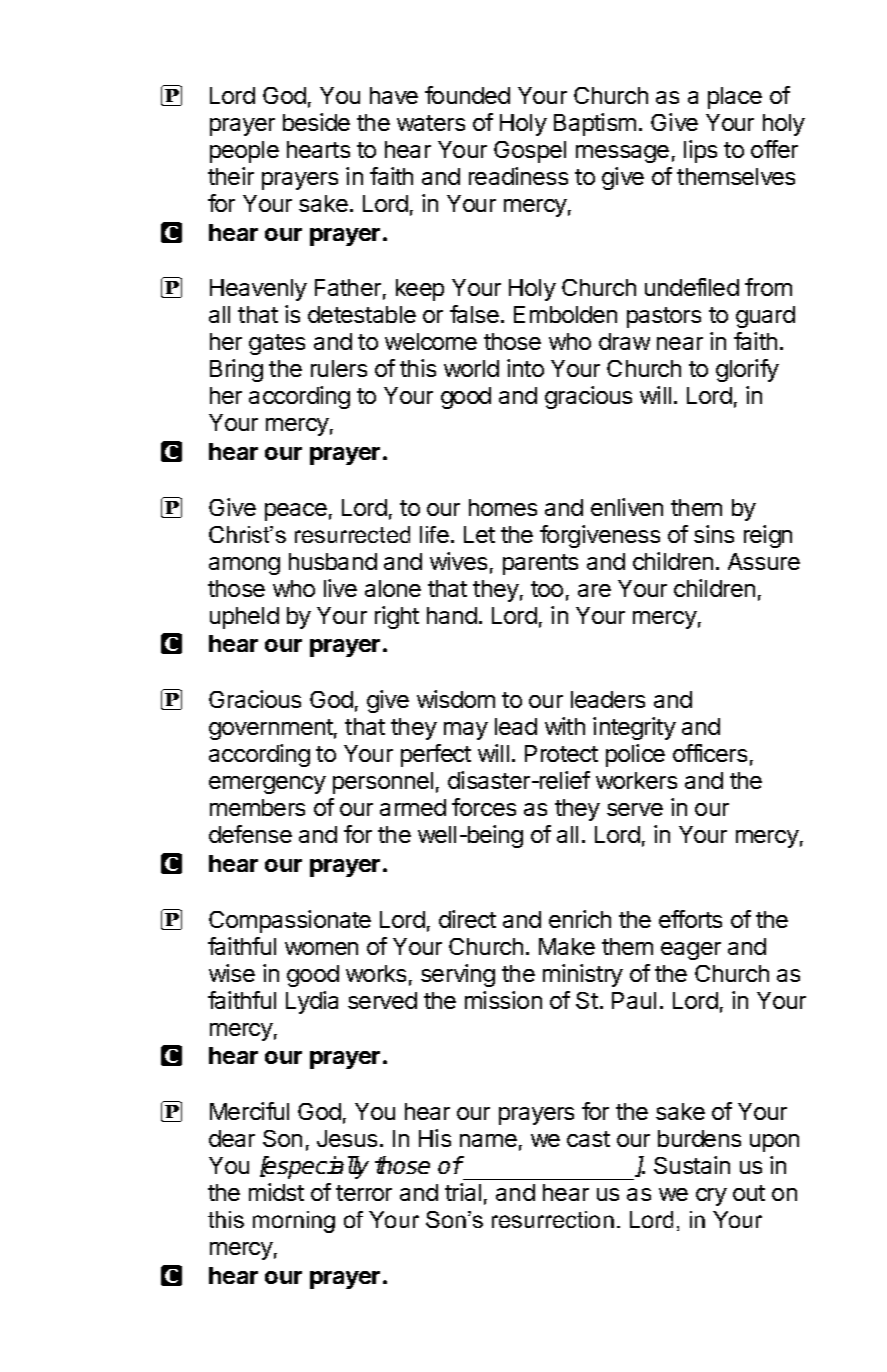 This screenshot has height=1372, width=887. Describe the element at coordinates (277, 344) in the screenshot. I see `gates` at that location.
